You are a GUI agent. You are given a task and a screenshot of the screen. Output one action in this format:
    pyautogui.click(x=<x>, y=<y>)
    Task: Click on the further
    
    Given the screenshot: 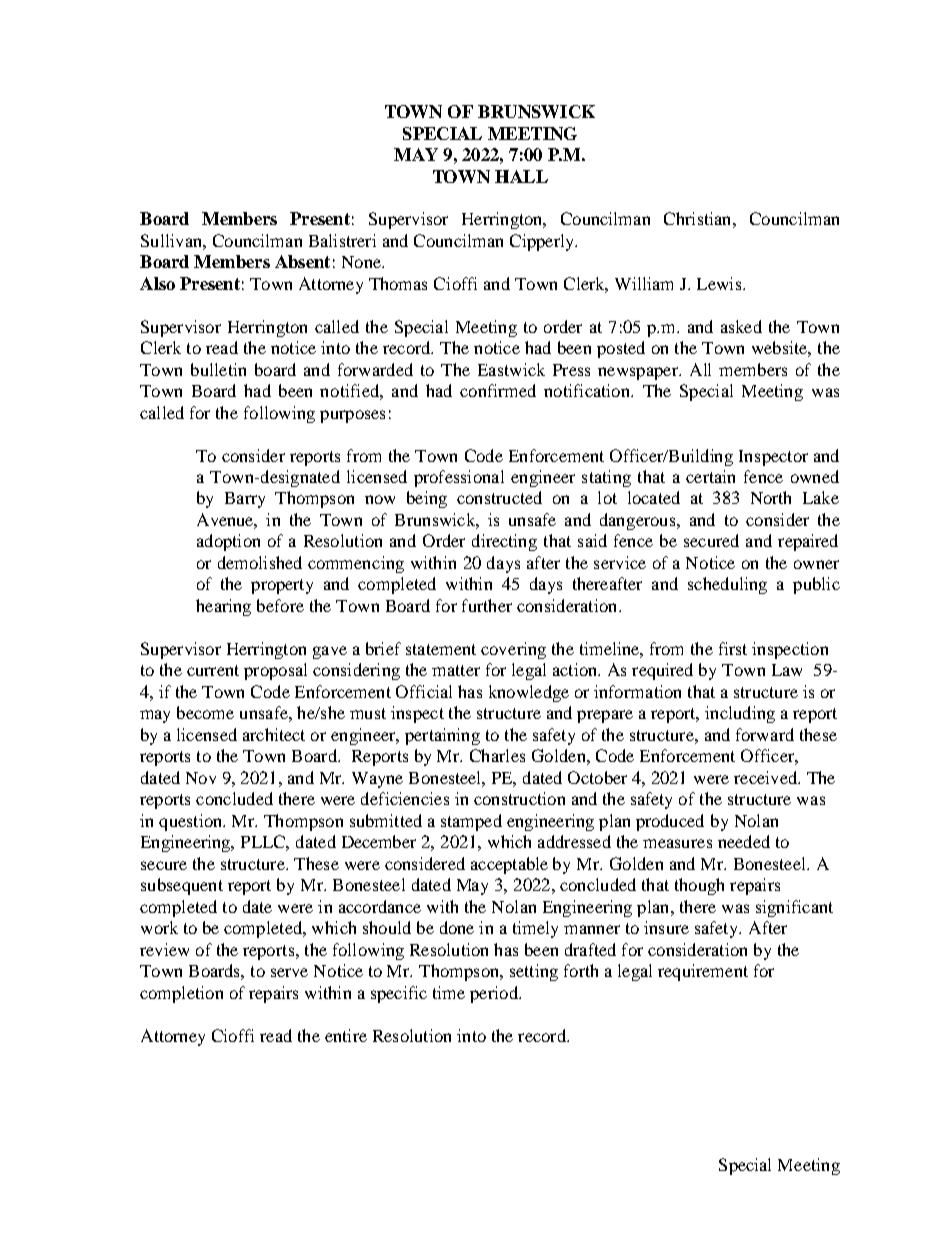 What is the action you would take?
    pyautogui.click(x=487, y=605)
